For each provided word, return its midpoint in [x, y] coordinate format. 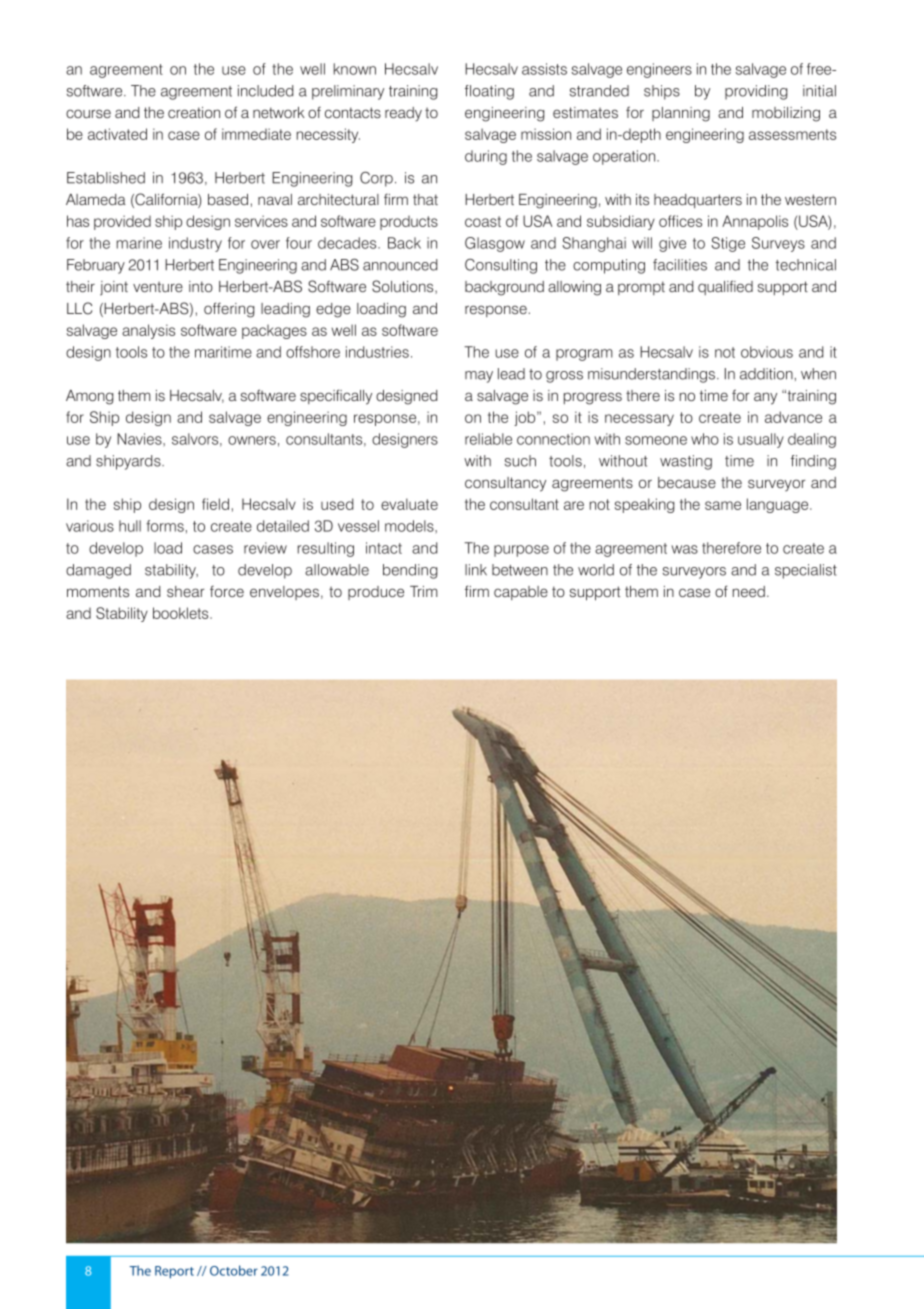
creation [194, 112]
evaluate [409, 504]
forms [165, 526]
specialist [806, 571]
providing [756, 92]
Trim [424, 591]
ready [403, 114]
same [723, 505]
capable [521, 593]
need [749, 591]
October [234, 1270]
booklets [182, 613]
